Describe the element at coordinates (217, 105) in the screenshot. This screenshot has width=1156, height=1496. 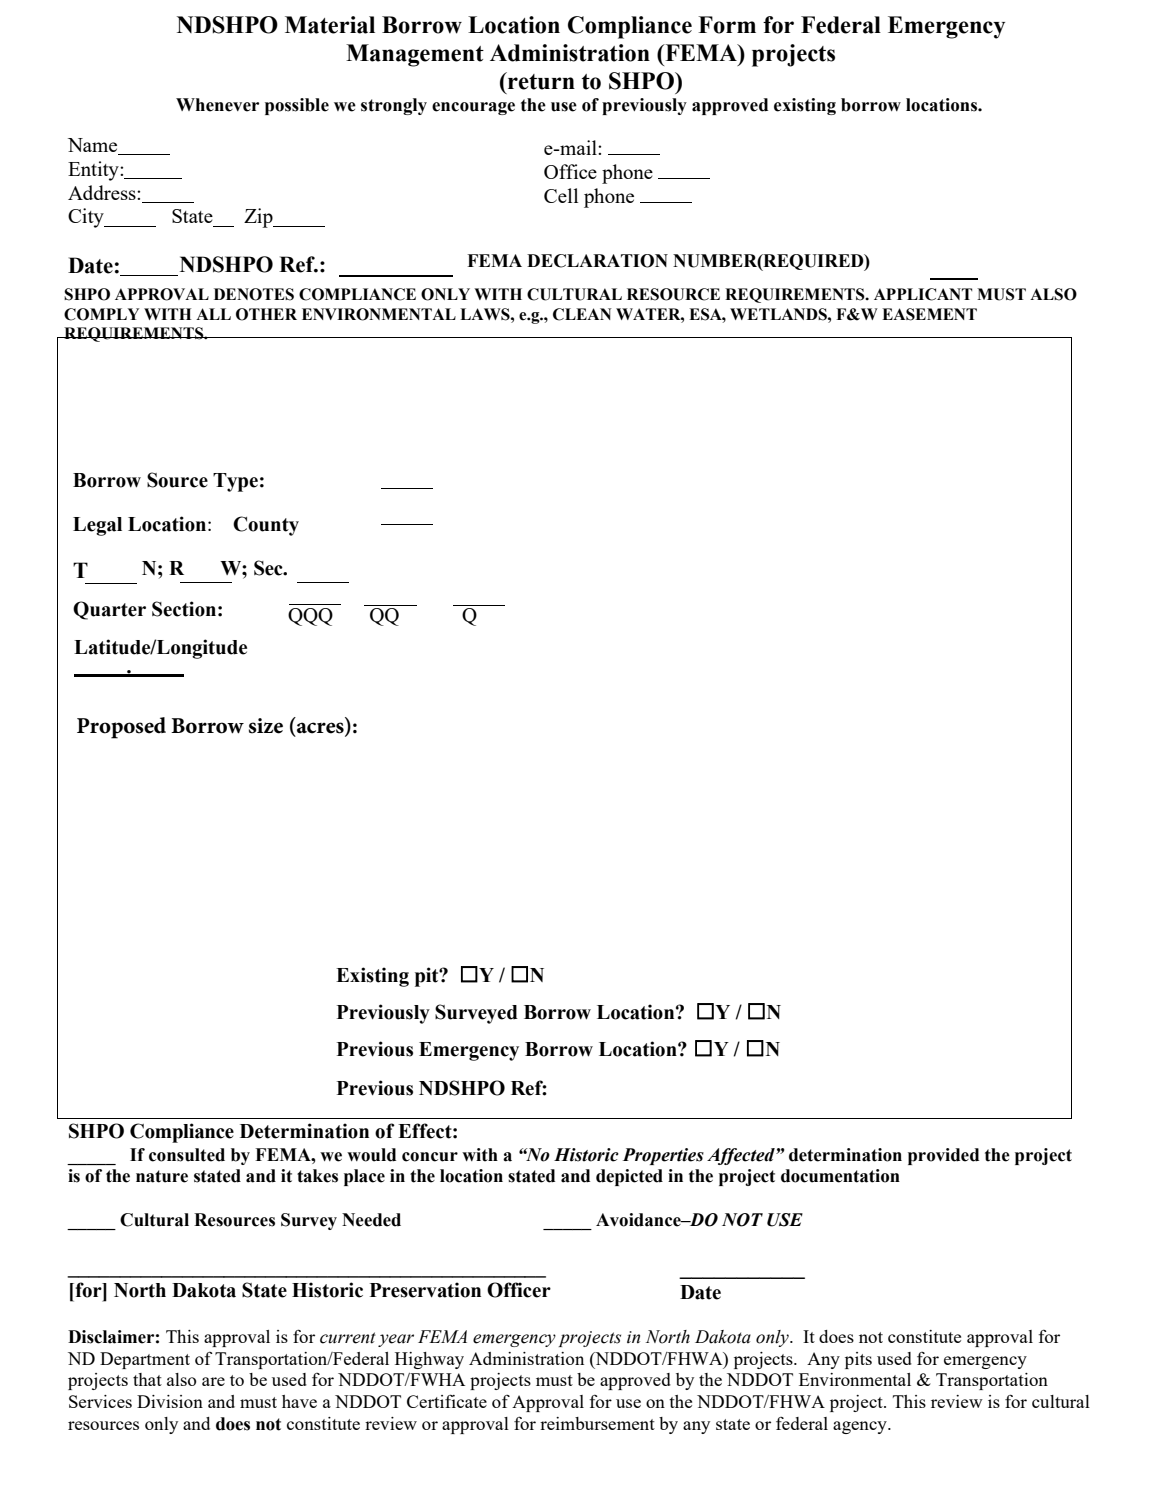
I see `Whenever` at that location.
